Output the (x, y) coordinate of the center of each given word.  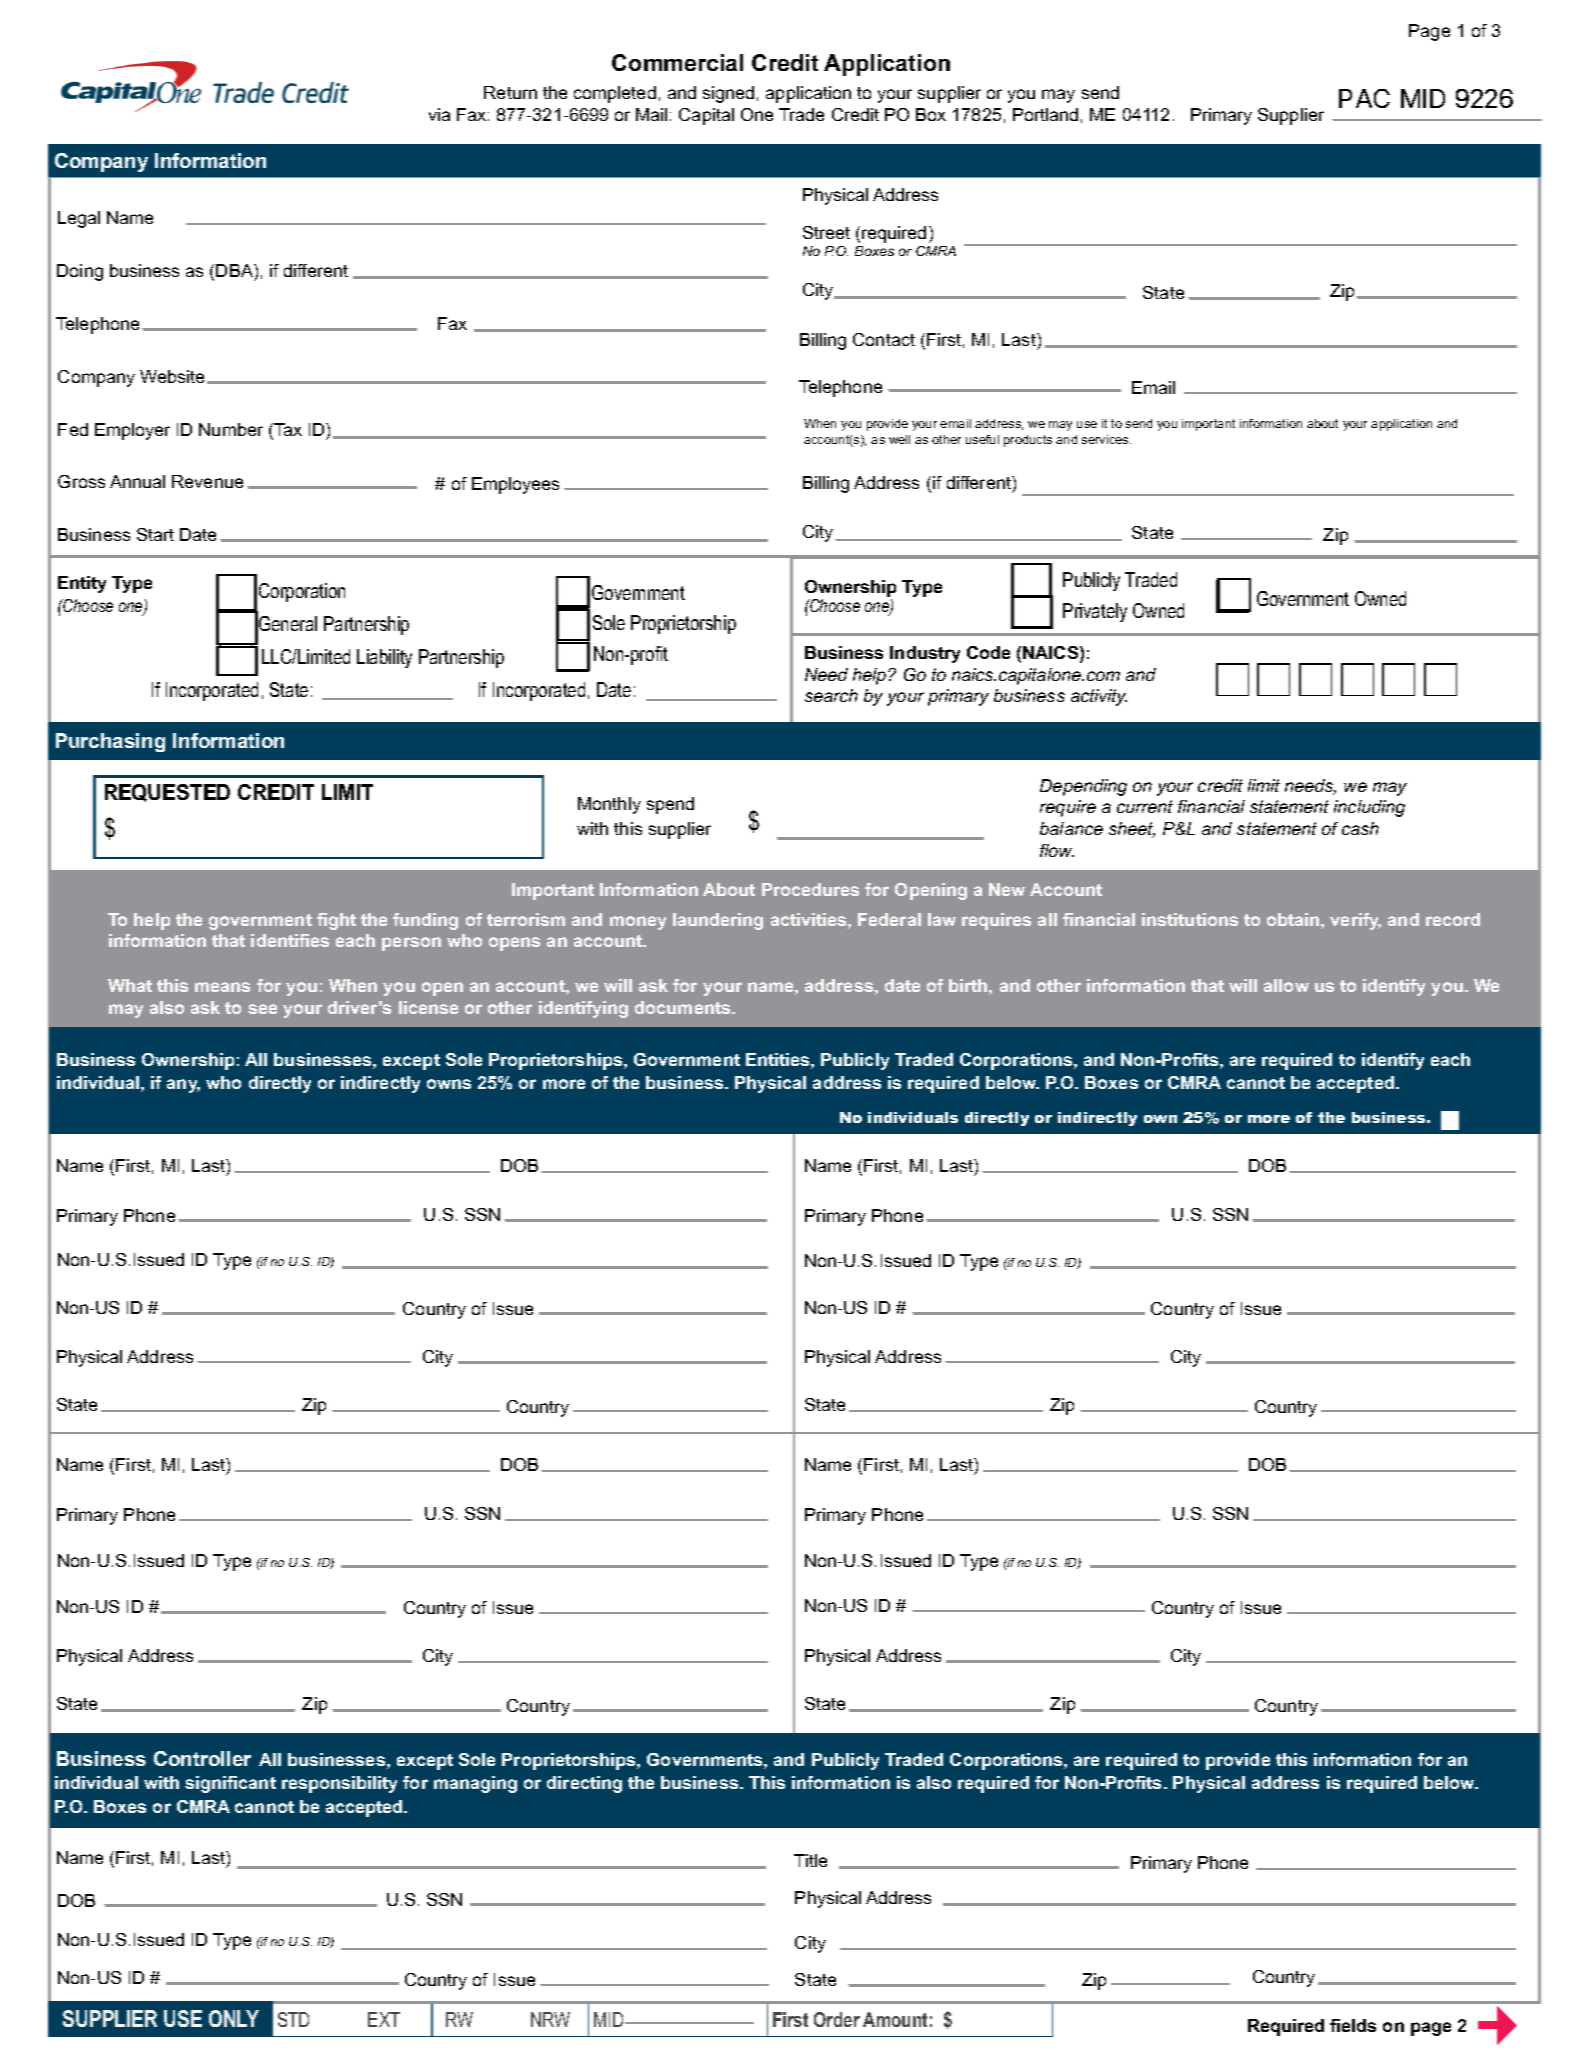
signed (728, 94)
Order (837, 2019)
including (1369, 808)
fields (1353, 2025)
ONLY (234, 2018)
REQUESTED (167, 793)
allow (1286, 985)
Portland (1045, 114)
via (439, 114)
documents (684, 1007)
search (831, 695)
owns (449, 1084)
